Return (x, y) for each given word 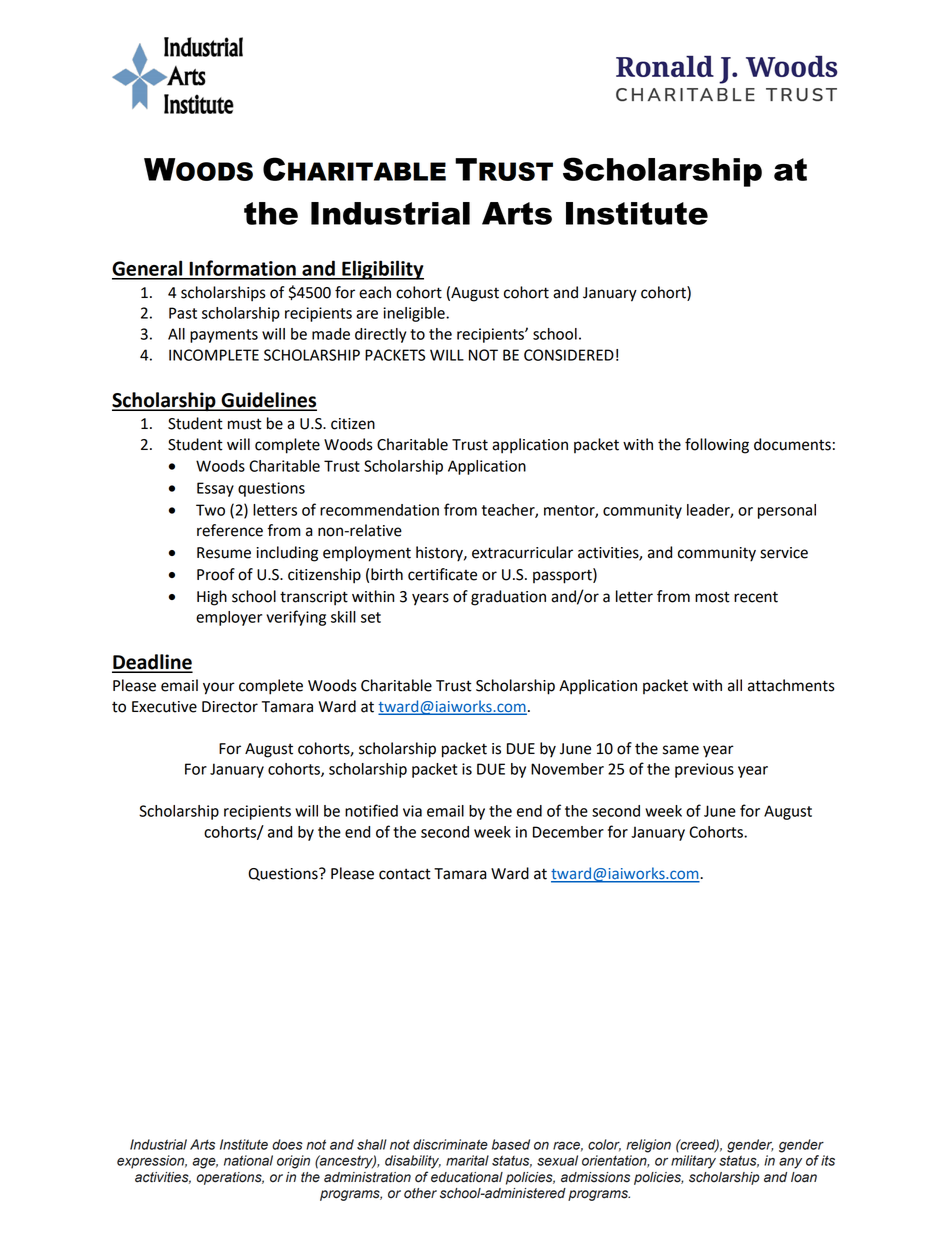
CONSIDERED (569, 355)
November (567, 769)
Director (230, 707)
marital (467, 1160)
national (248, 1160)
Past (183, 313)
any (790, 1163)
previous (704, 770)
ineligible (415, 314)
